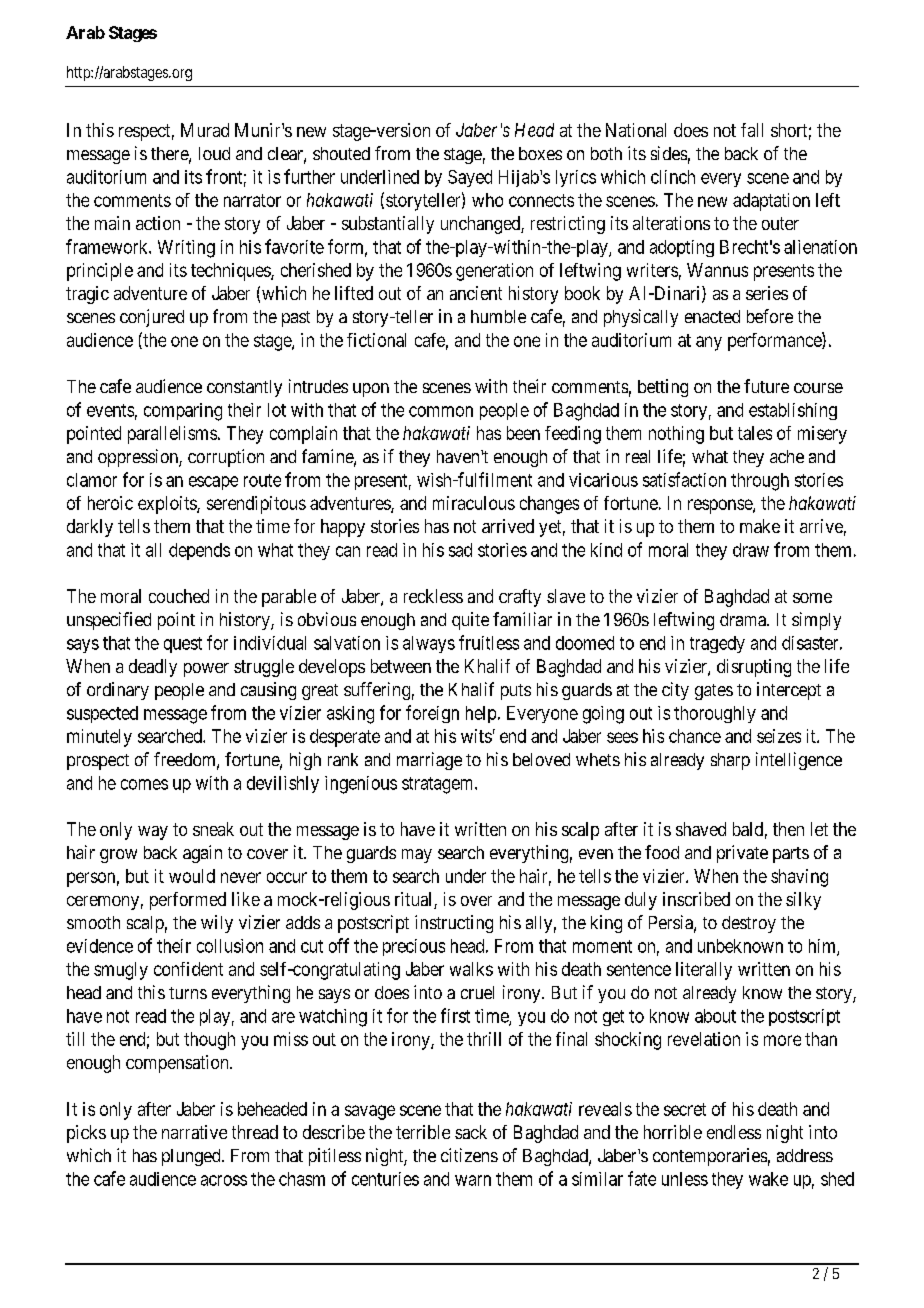  I want to click on who, so click(487, 200).
